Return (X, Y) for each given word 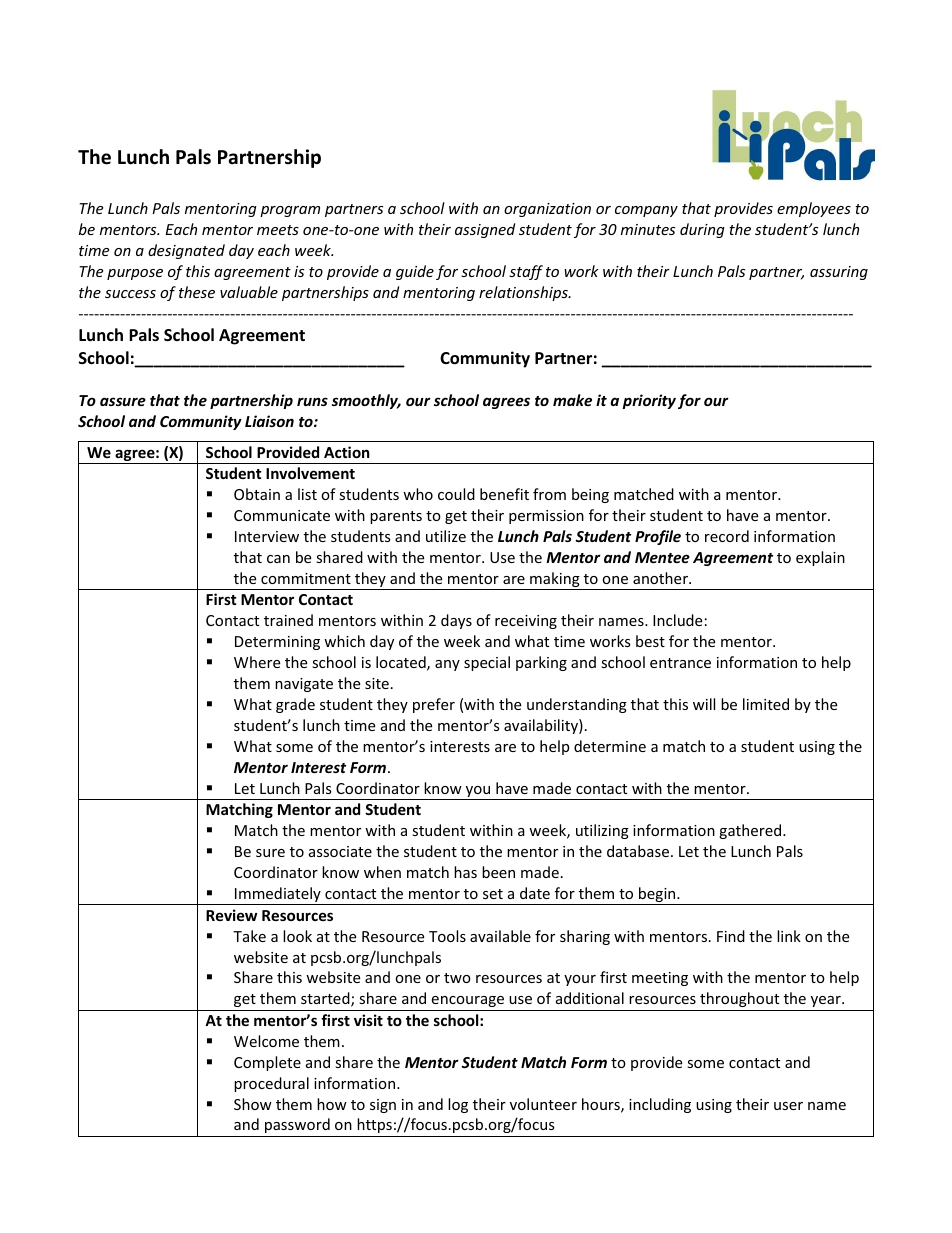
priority (649, 401)
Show (253, 1104)
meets (278, 230)
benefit (504, 494)
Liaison (269, 421)
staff (526, 272)
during (702, 230)
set (493, 894)
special (487, 663)
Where (257, 662)
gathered (751, 831)
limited (766, 704)
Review (231, 915)
